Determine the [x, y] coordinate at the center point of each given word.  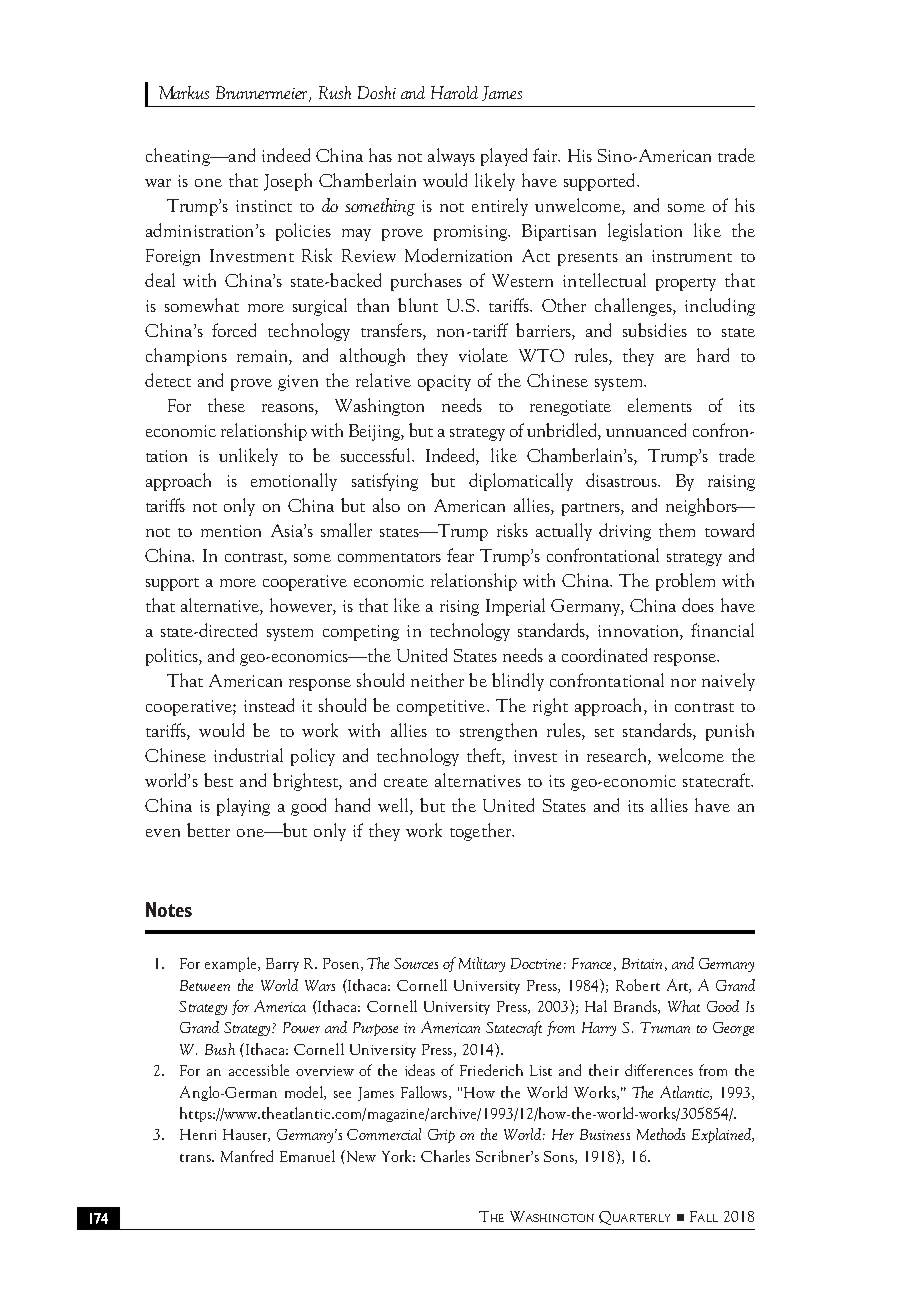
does [698, 605]
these [226, 405]
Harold [454, 92]
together [482, 832]
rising [459, 608]
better [208, 830]
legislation [645, 232]
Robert [638, 985]
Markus [184, 92]
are [675, 358]
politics [173, 657]
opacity [444, 383]
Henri [198, 1134]
